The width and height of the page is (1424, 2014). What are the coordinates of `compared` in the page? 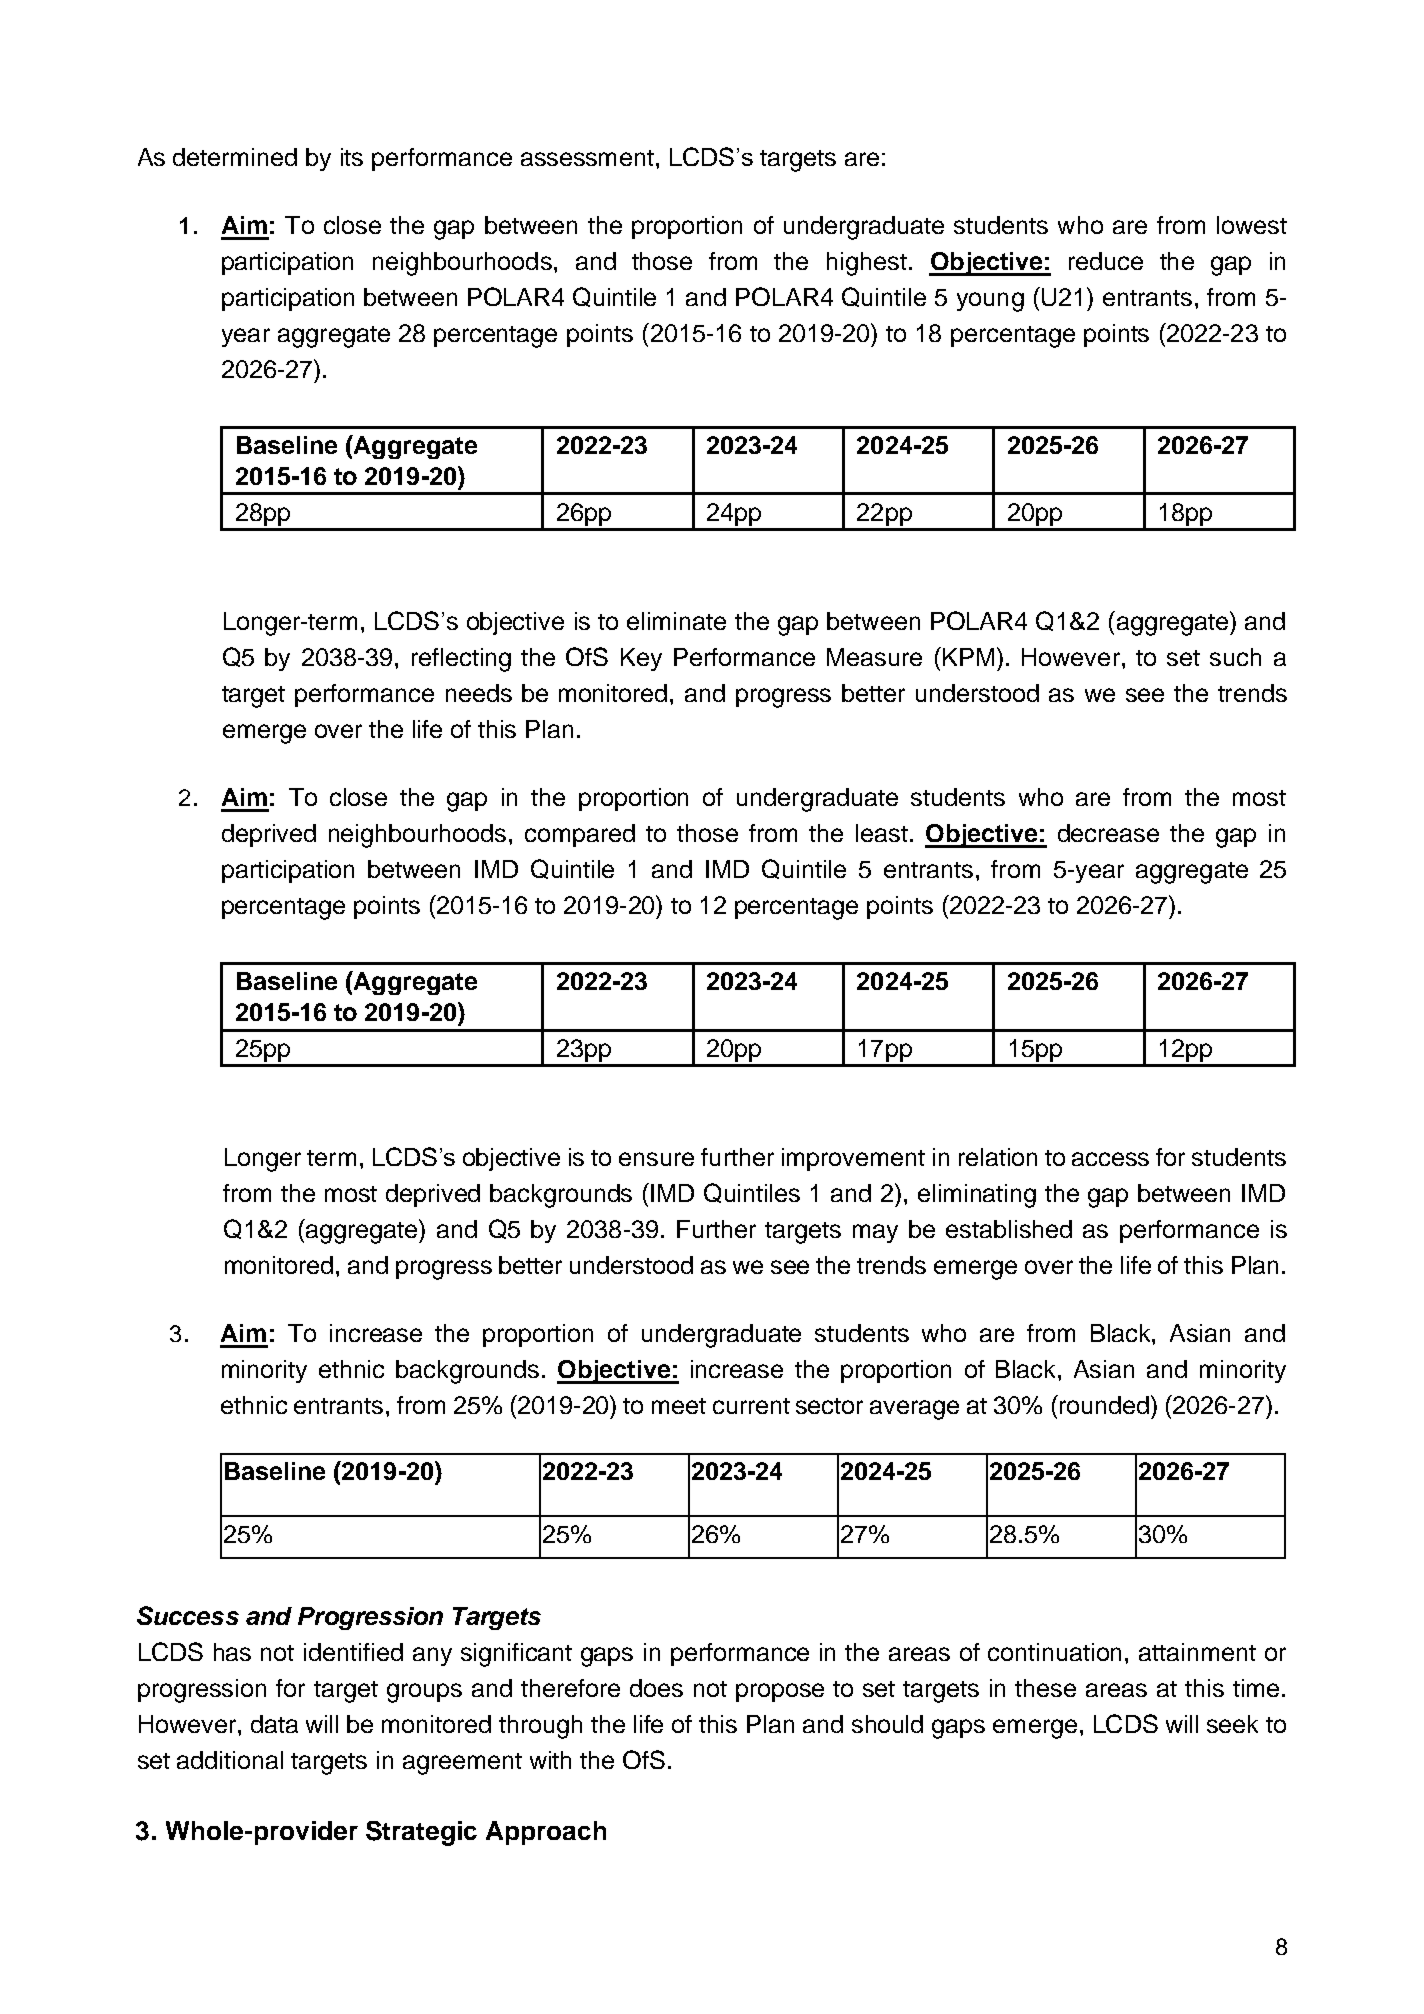 It's located at (580, 835).
